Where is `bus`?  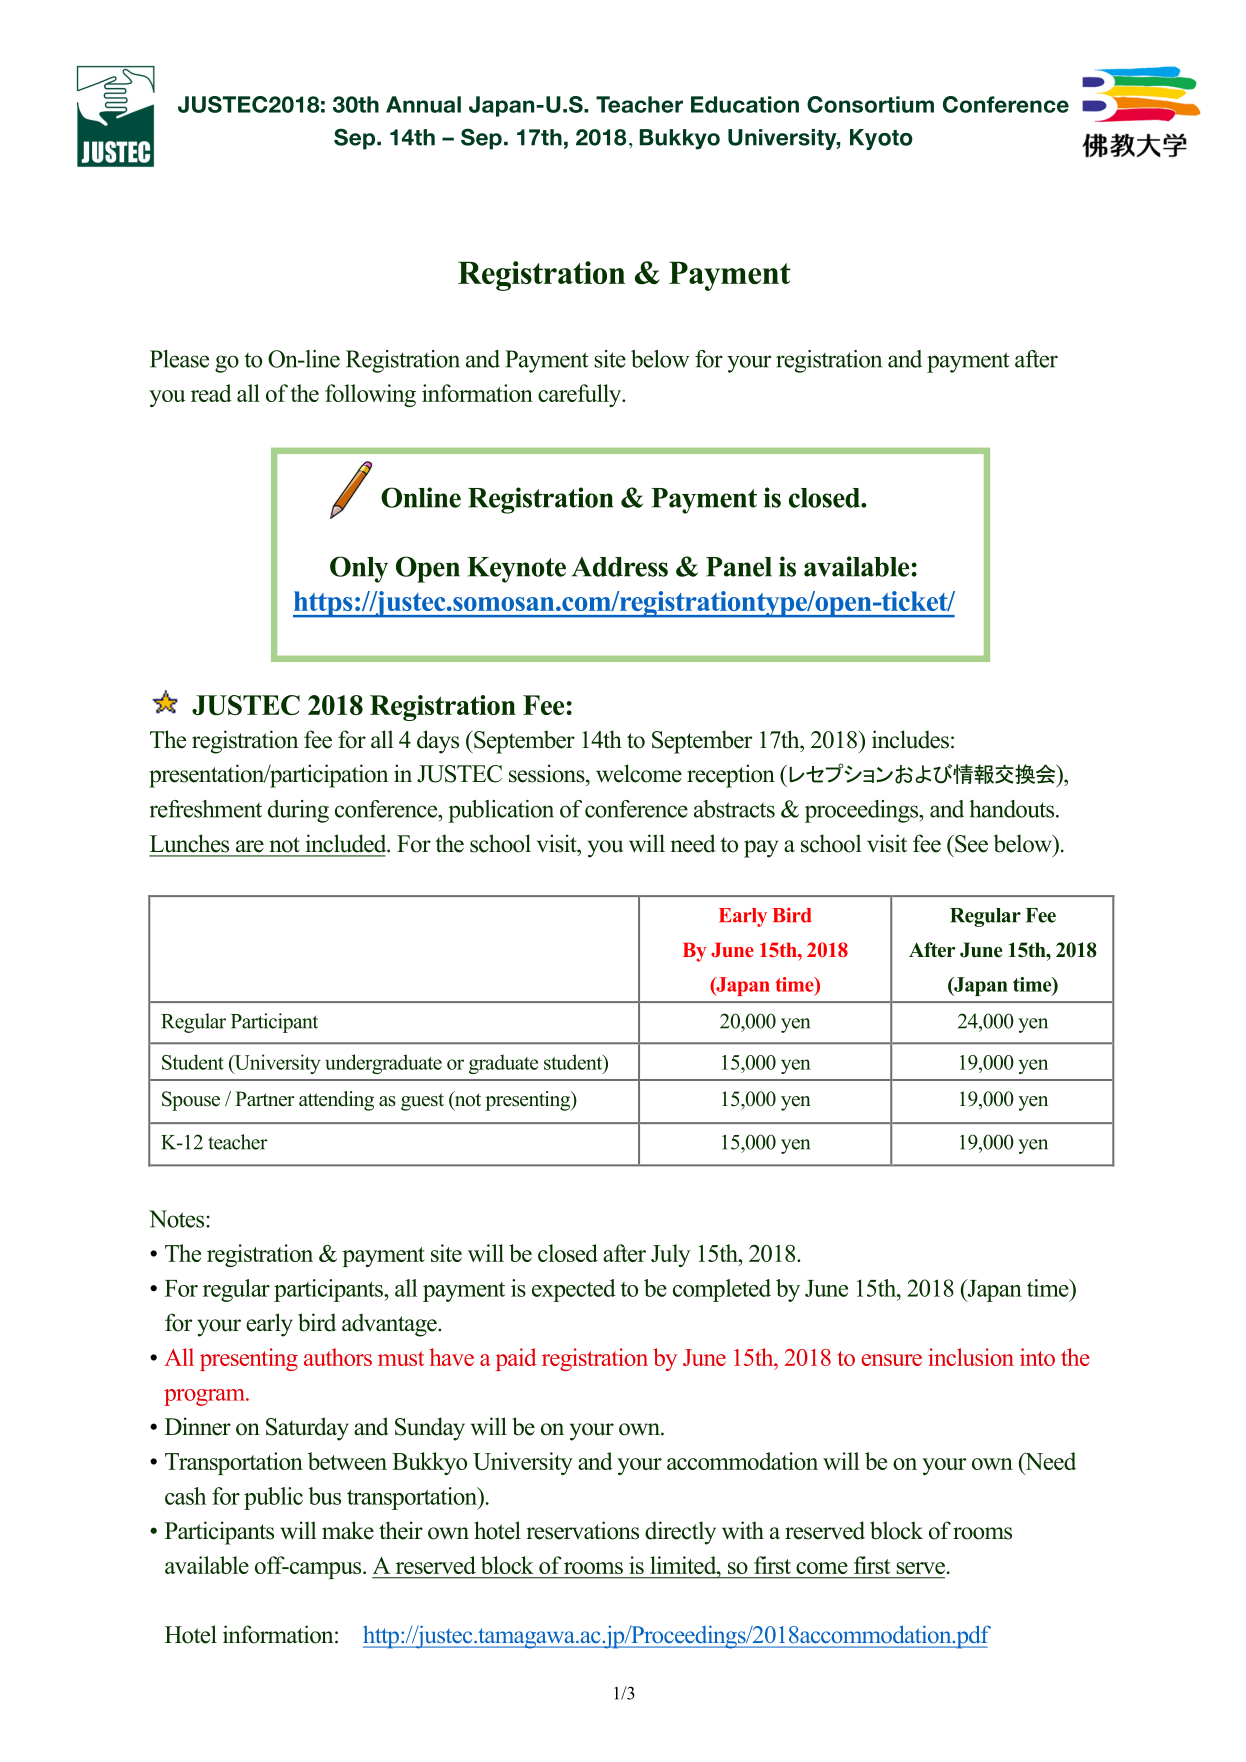
bus is located at coordinates (324, 1496).
